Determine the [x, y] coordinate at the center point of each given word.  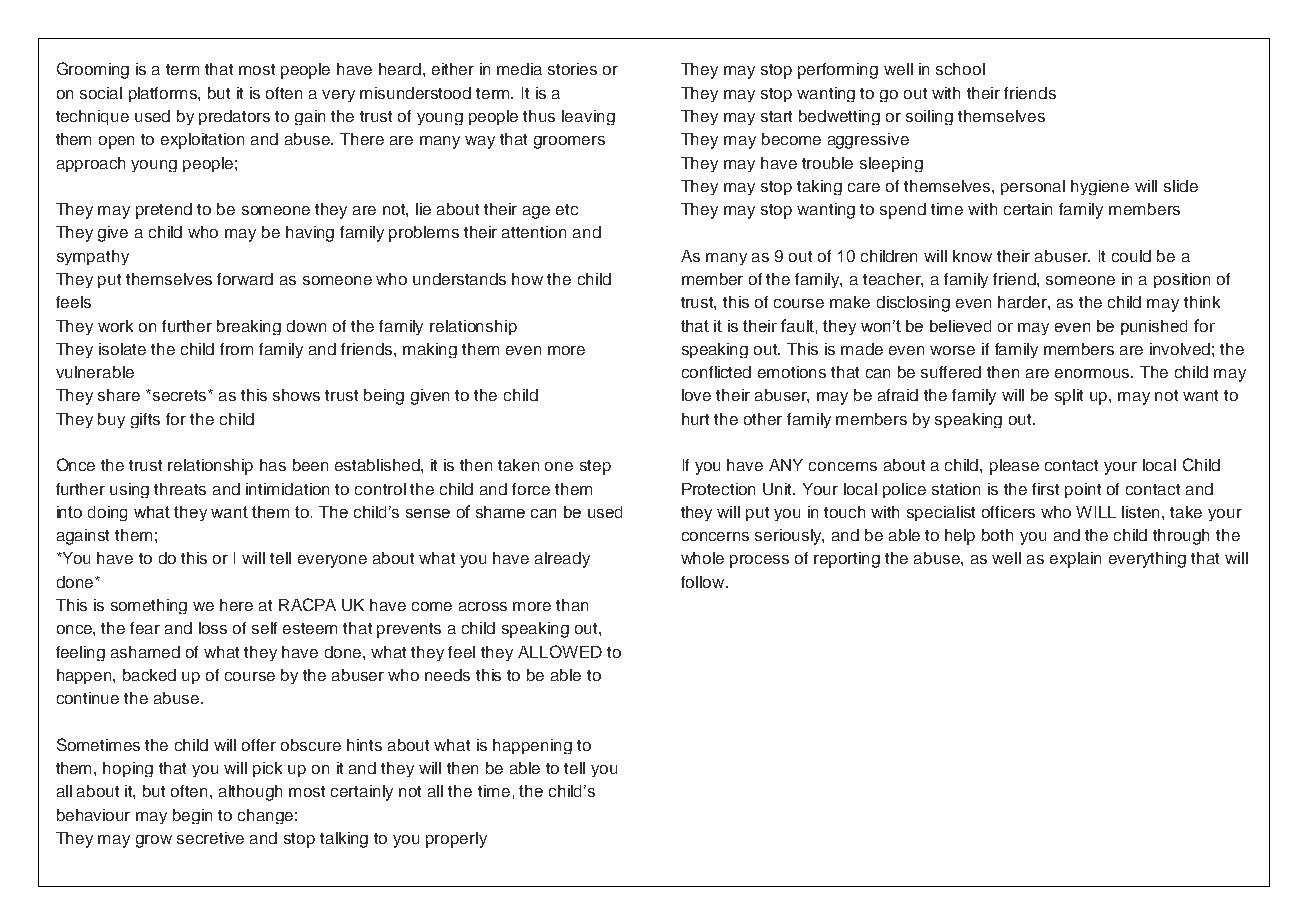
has [273, 465]
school [960, 69]
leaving [588, 117]
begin [192, 816]
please [1014, 467]
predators [234, 117]
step [595, 467]
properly [456, 840]
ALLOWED [560, 651]
